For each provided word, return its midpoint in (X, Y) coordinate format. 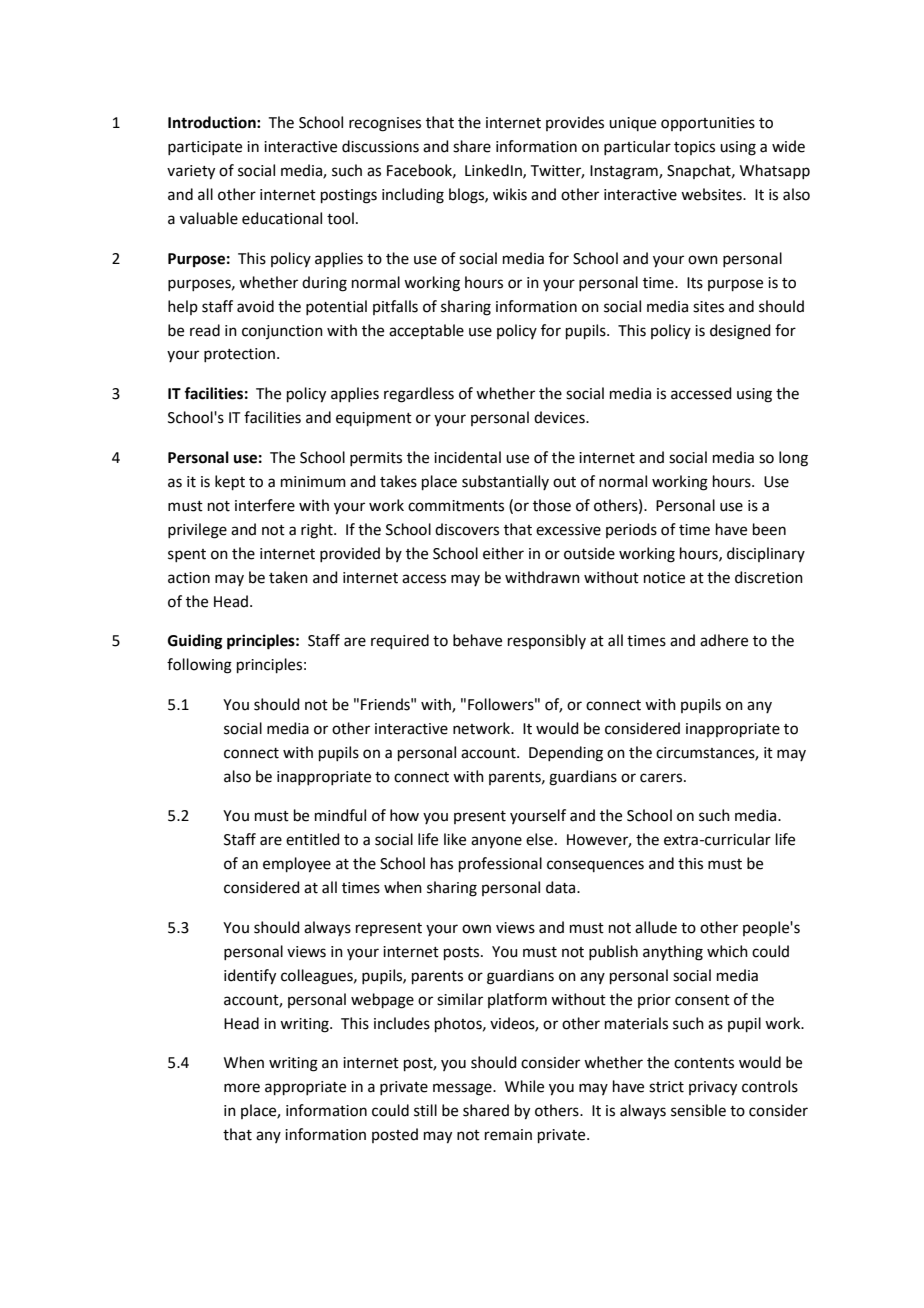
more (242, 1088)
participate (205, 148)
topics (694, 148)
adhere (724, 640)
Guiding (195, 642)
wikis (510, 194)
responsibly (547, 641)
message (463, 1089)
